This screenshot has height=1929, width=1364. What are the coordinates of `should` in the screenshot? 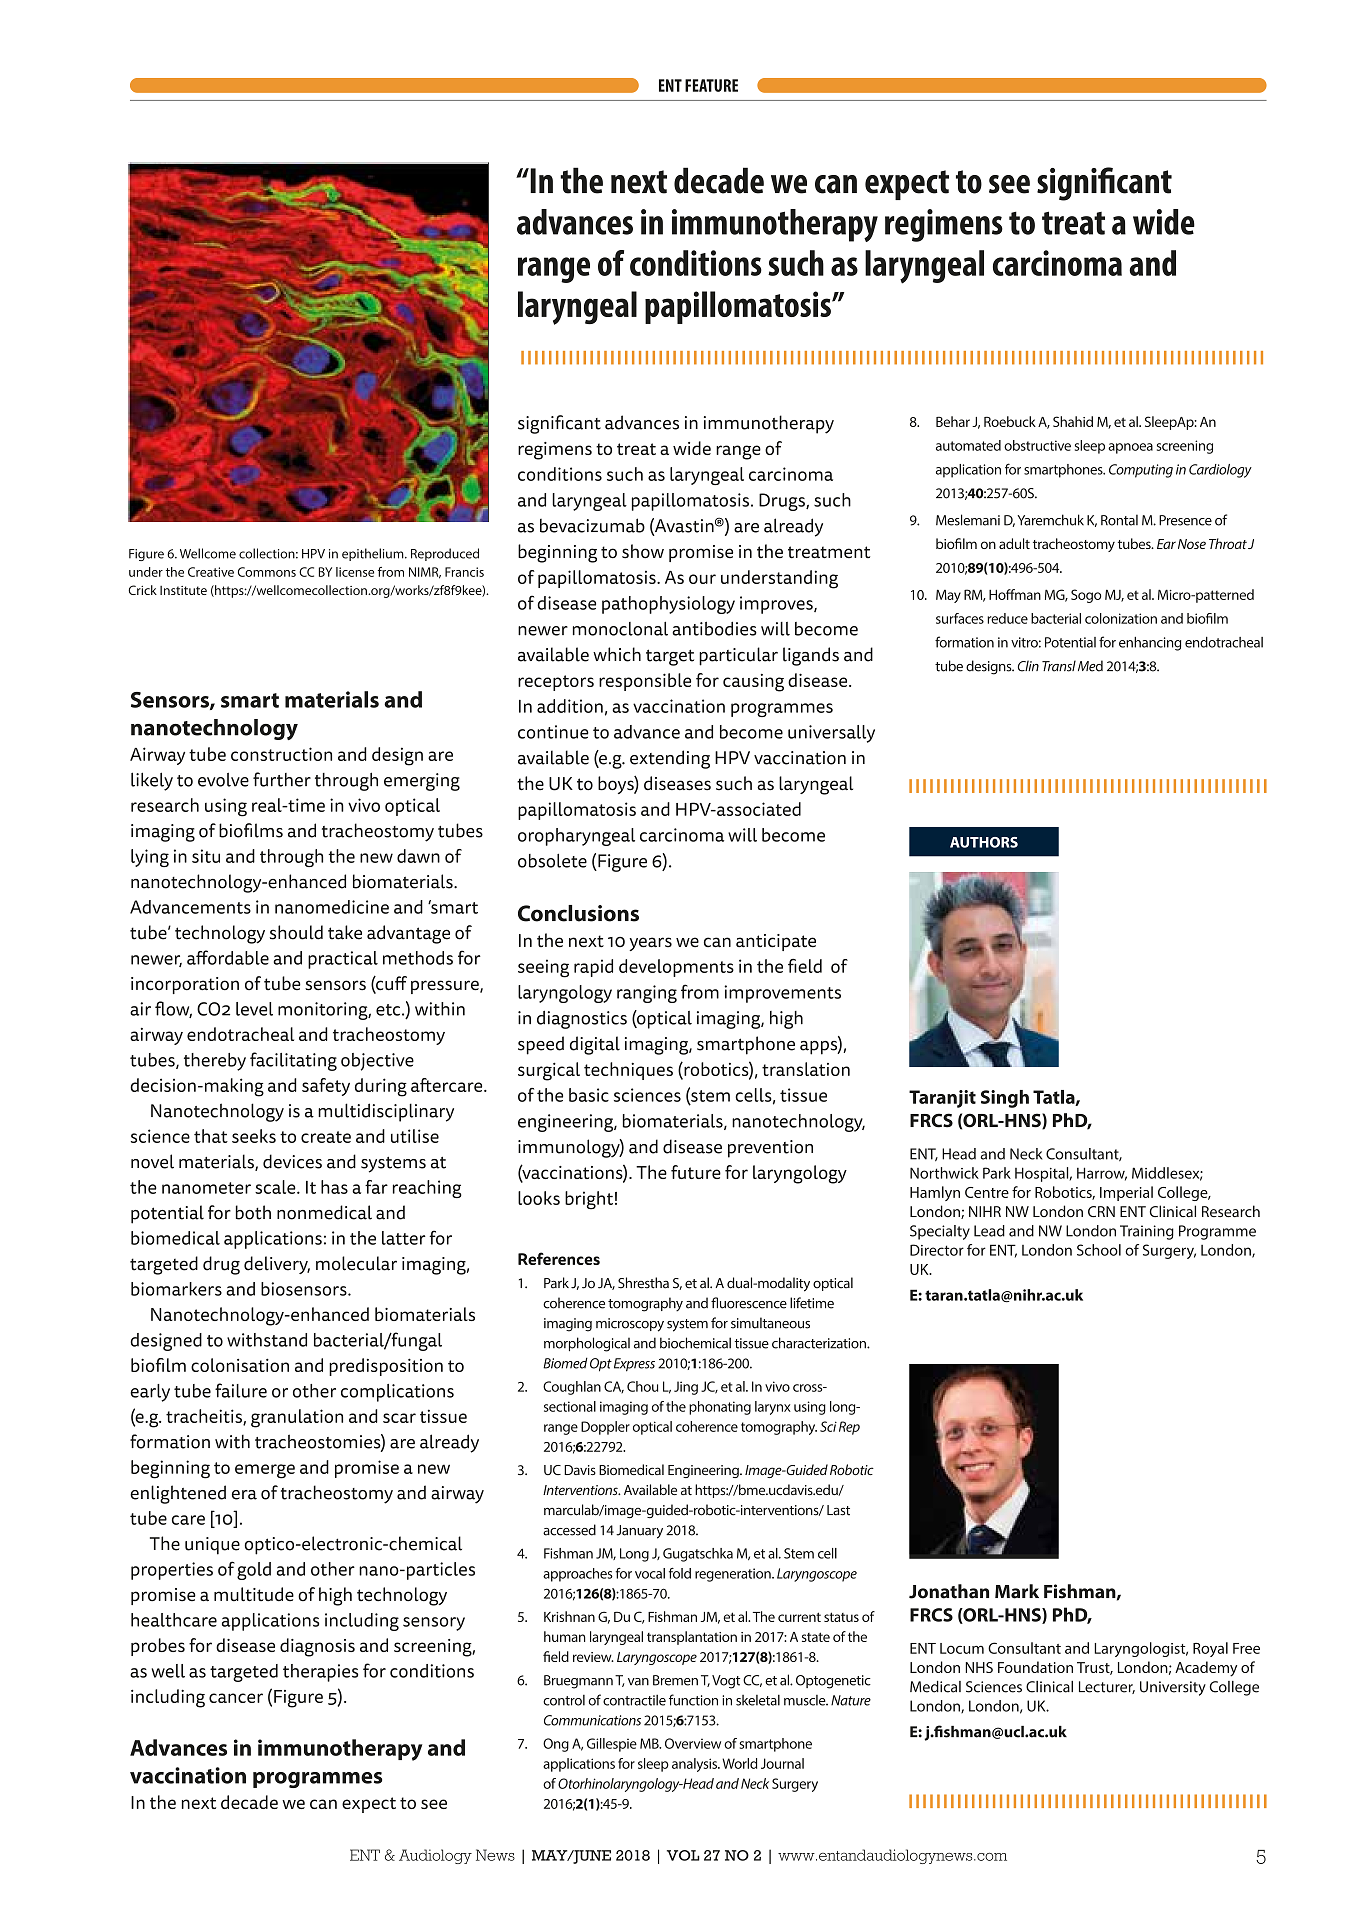 It's located at (296, 932).
